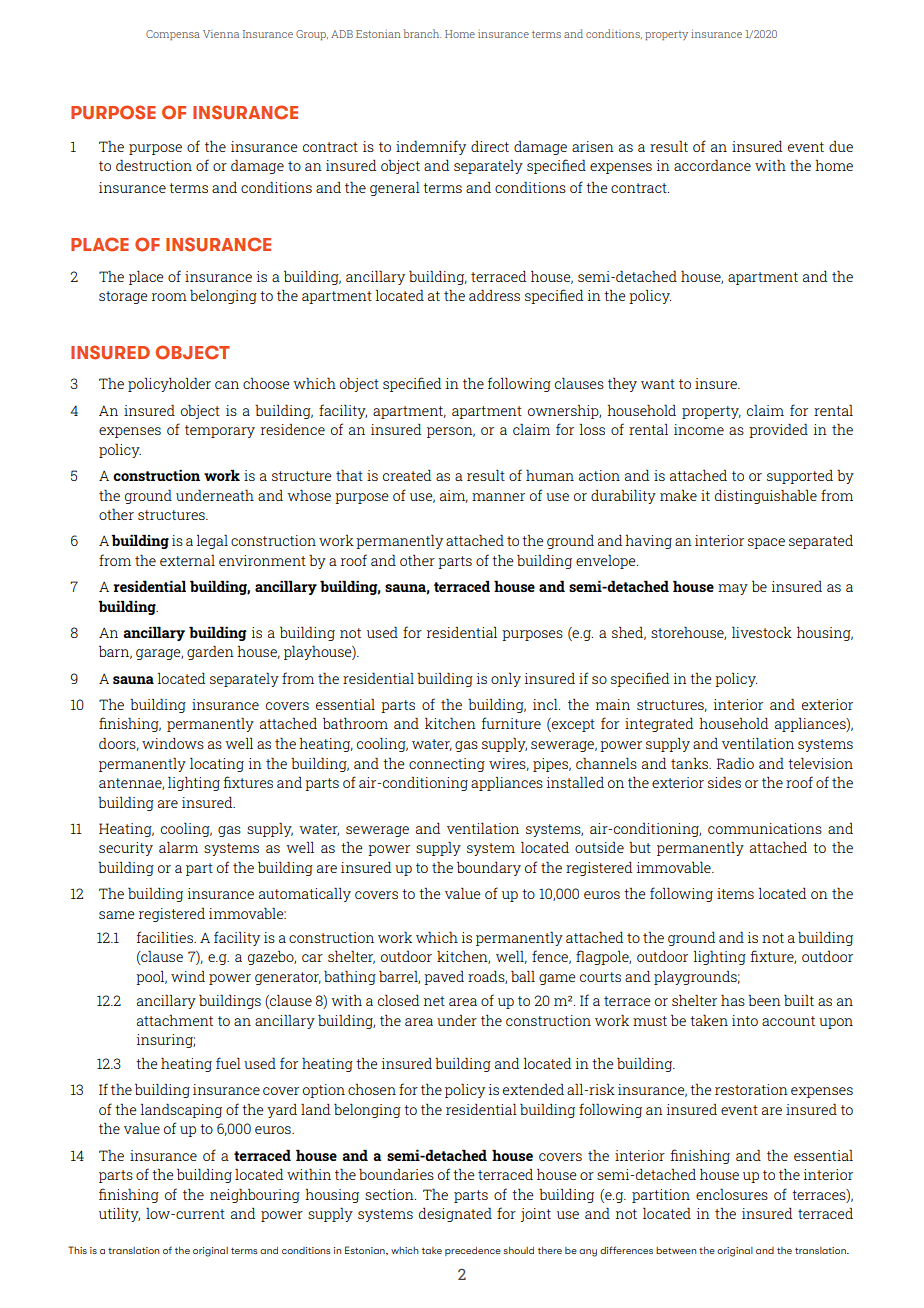 The image size is (924, 1308). Describe the element at coordinates (766, 543) in the page. I see `space` at that location.
